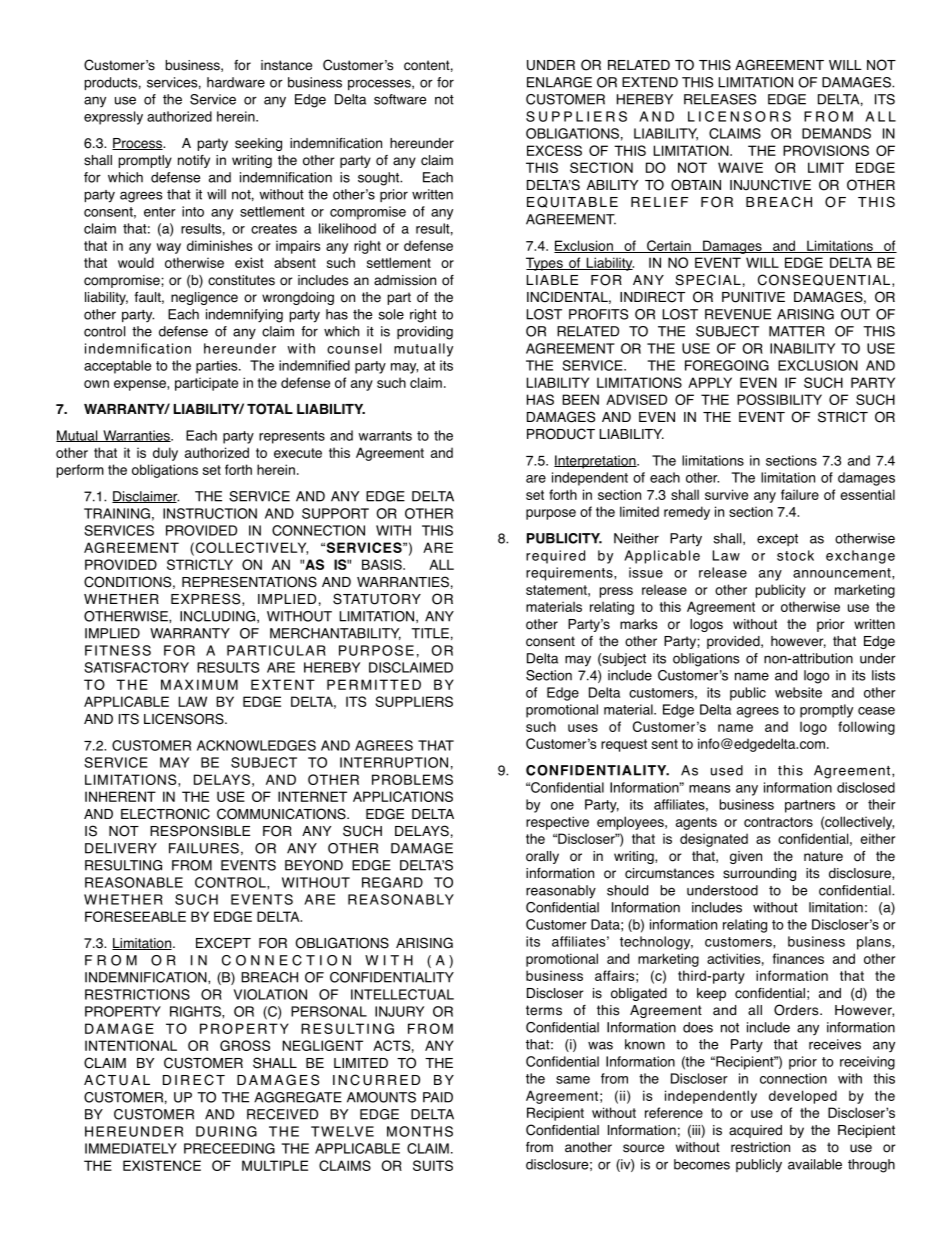 This screenshot has width=952, height=1233. What do you see at coordinates (559, 82) in the screenshot?
I see `ENLARGE` at bounding box center [559, 82].
